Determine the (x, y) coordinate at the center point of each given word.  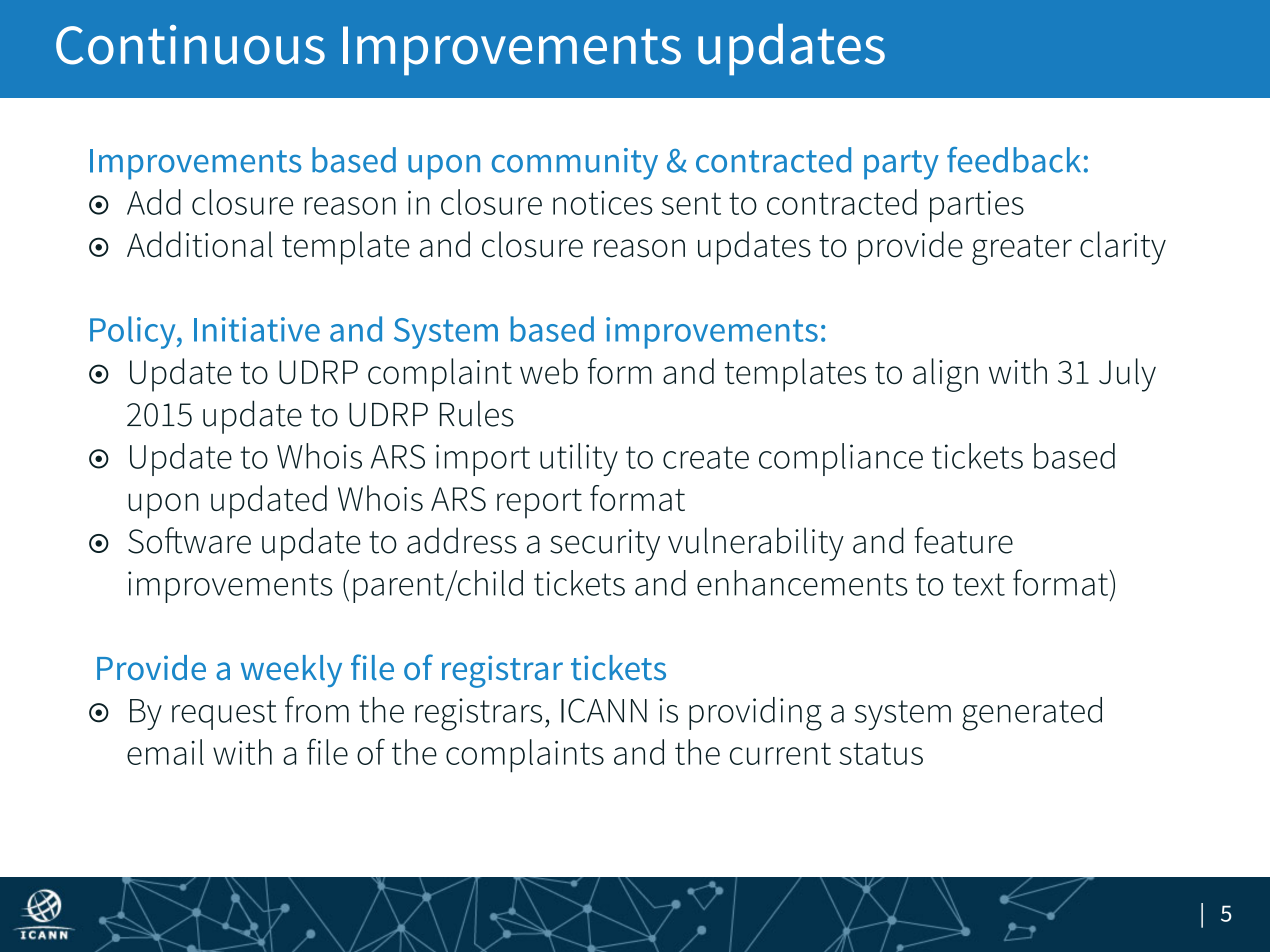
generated (1032, 714)
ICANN (604, 710)
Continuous (190, 45)
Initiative (257, 329)
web (549, 371)
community (575, 164)
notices (603, 203)
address (462, 540)
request (224, 715)
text (979, 584)
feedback (1014, 160)
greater (1022, 250)
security (605, 545)
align (945, 375)
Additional (200, 244)
